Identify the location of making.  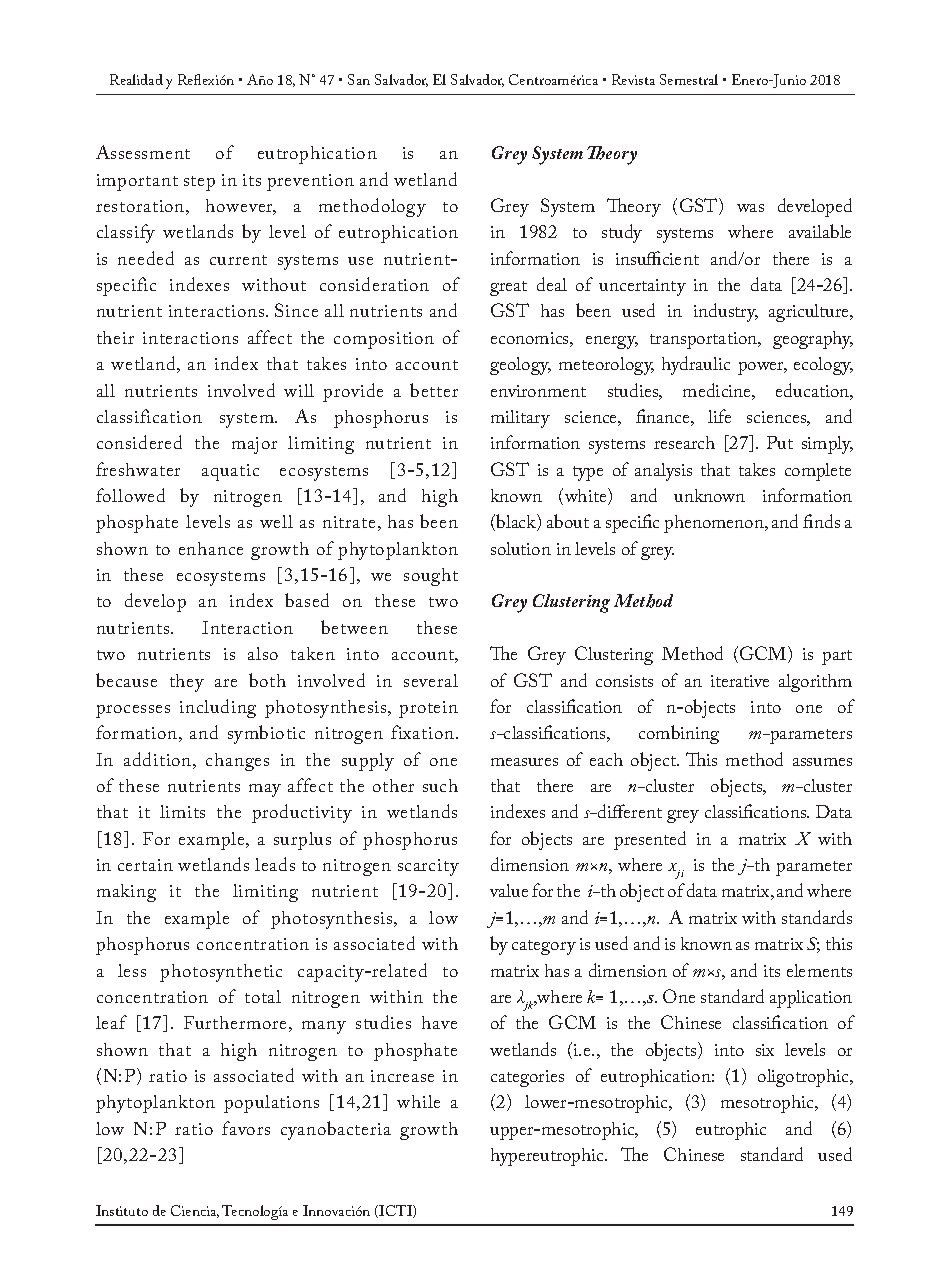
(126, 893).
